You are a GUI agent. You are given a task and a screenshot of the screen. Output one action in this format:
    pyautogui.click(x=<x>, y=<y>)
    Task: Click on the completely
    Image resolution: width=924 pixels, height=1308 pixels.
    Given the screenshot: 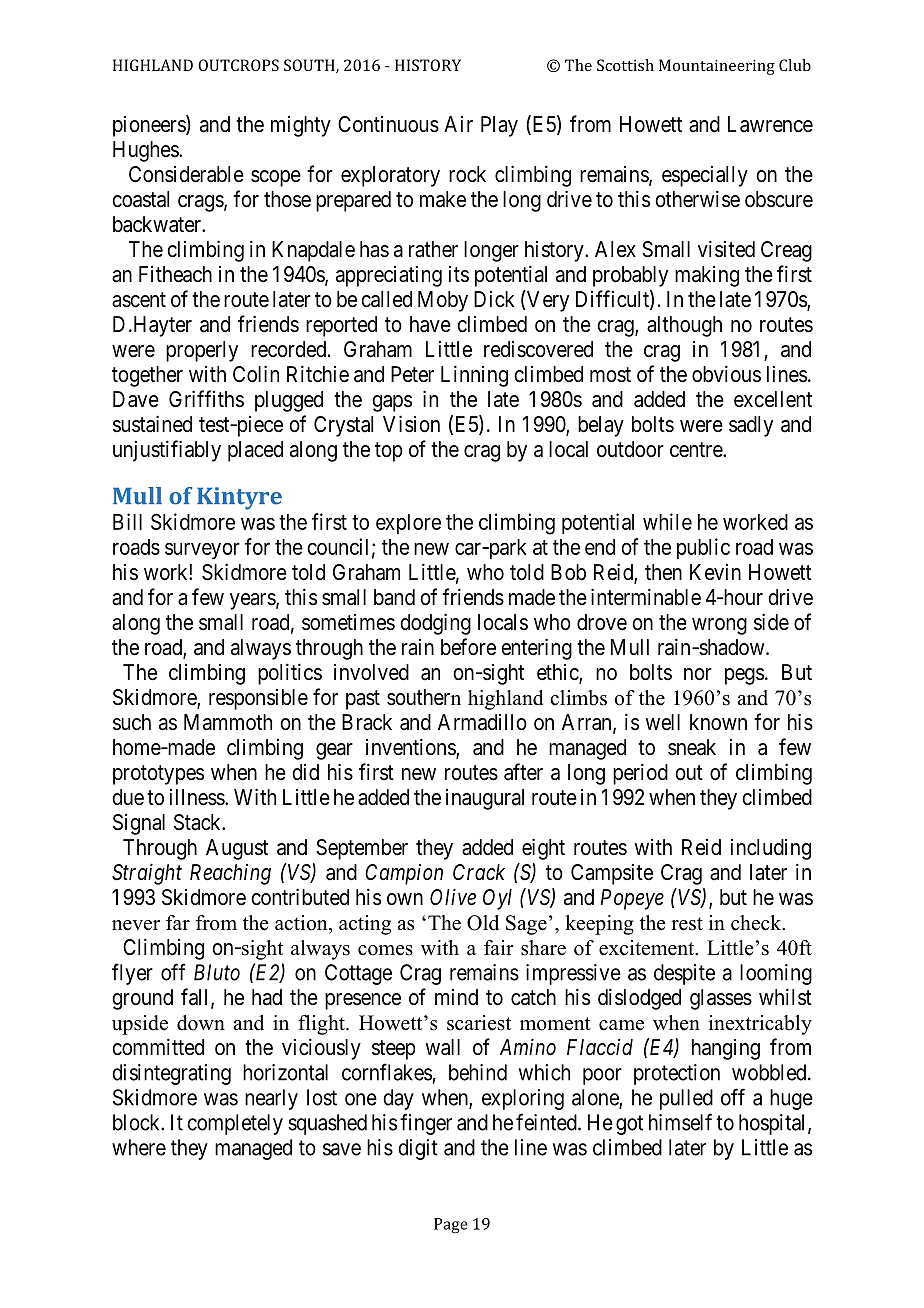 What is the action you would take?
    pyautogui.click(x=235, y=1124)
